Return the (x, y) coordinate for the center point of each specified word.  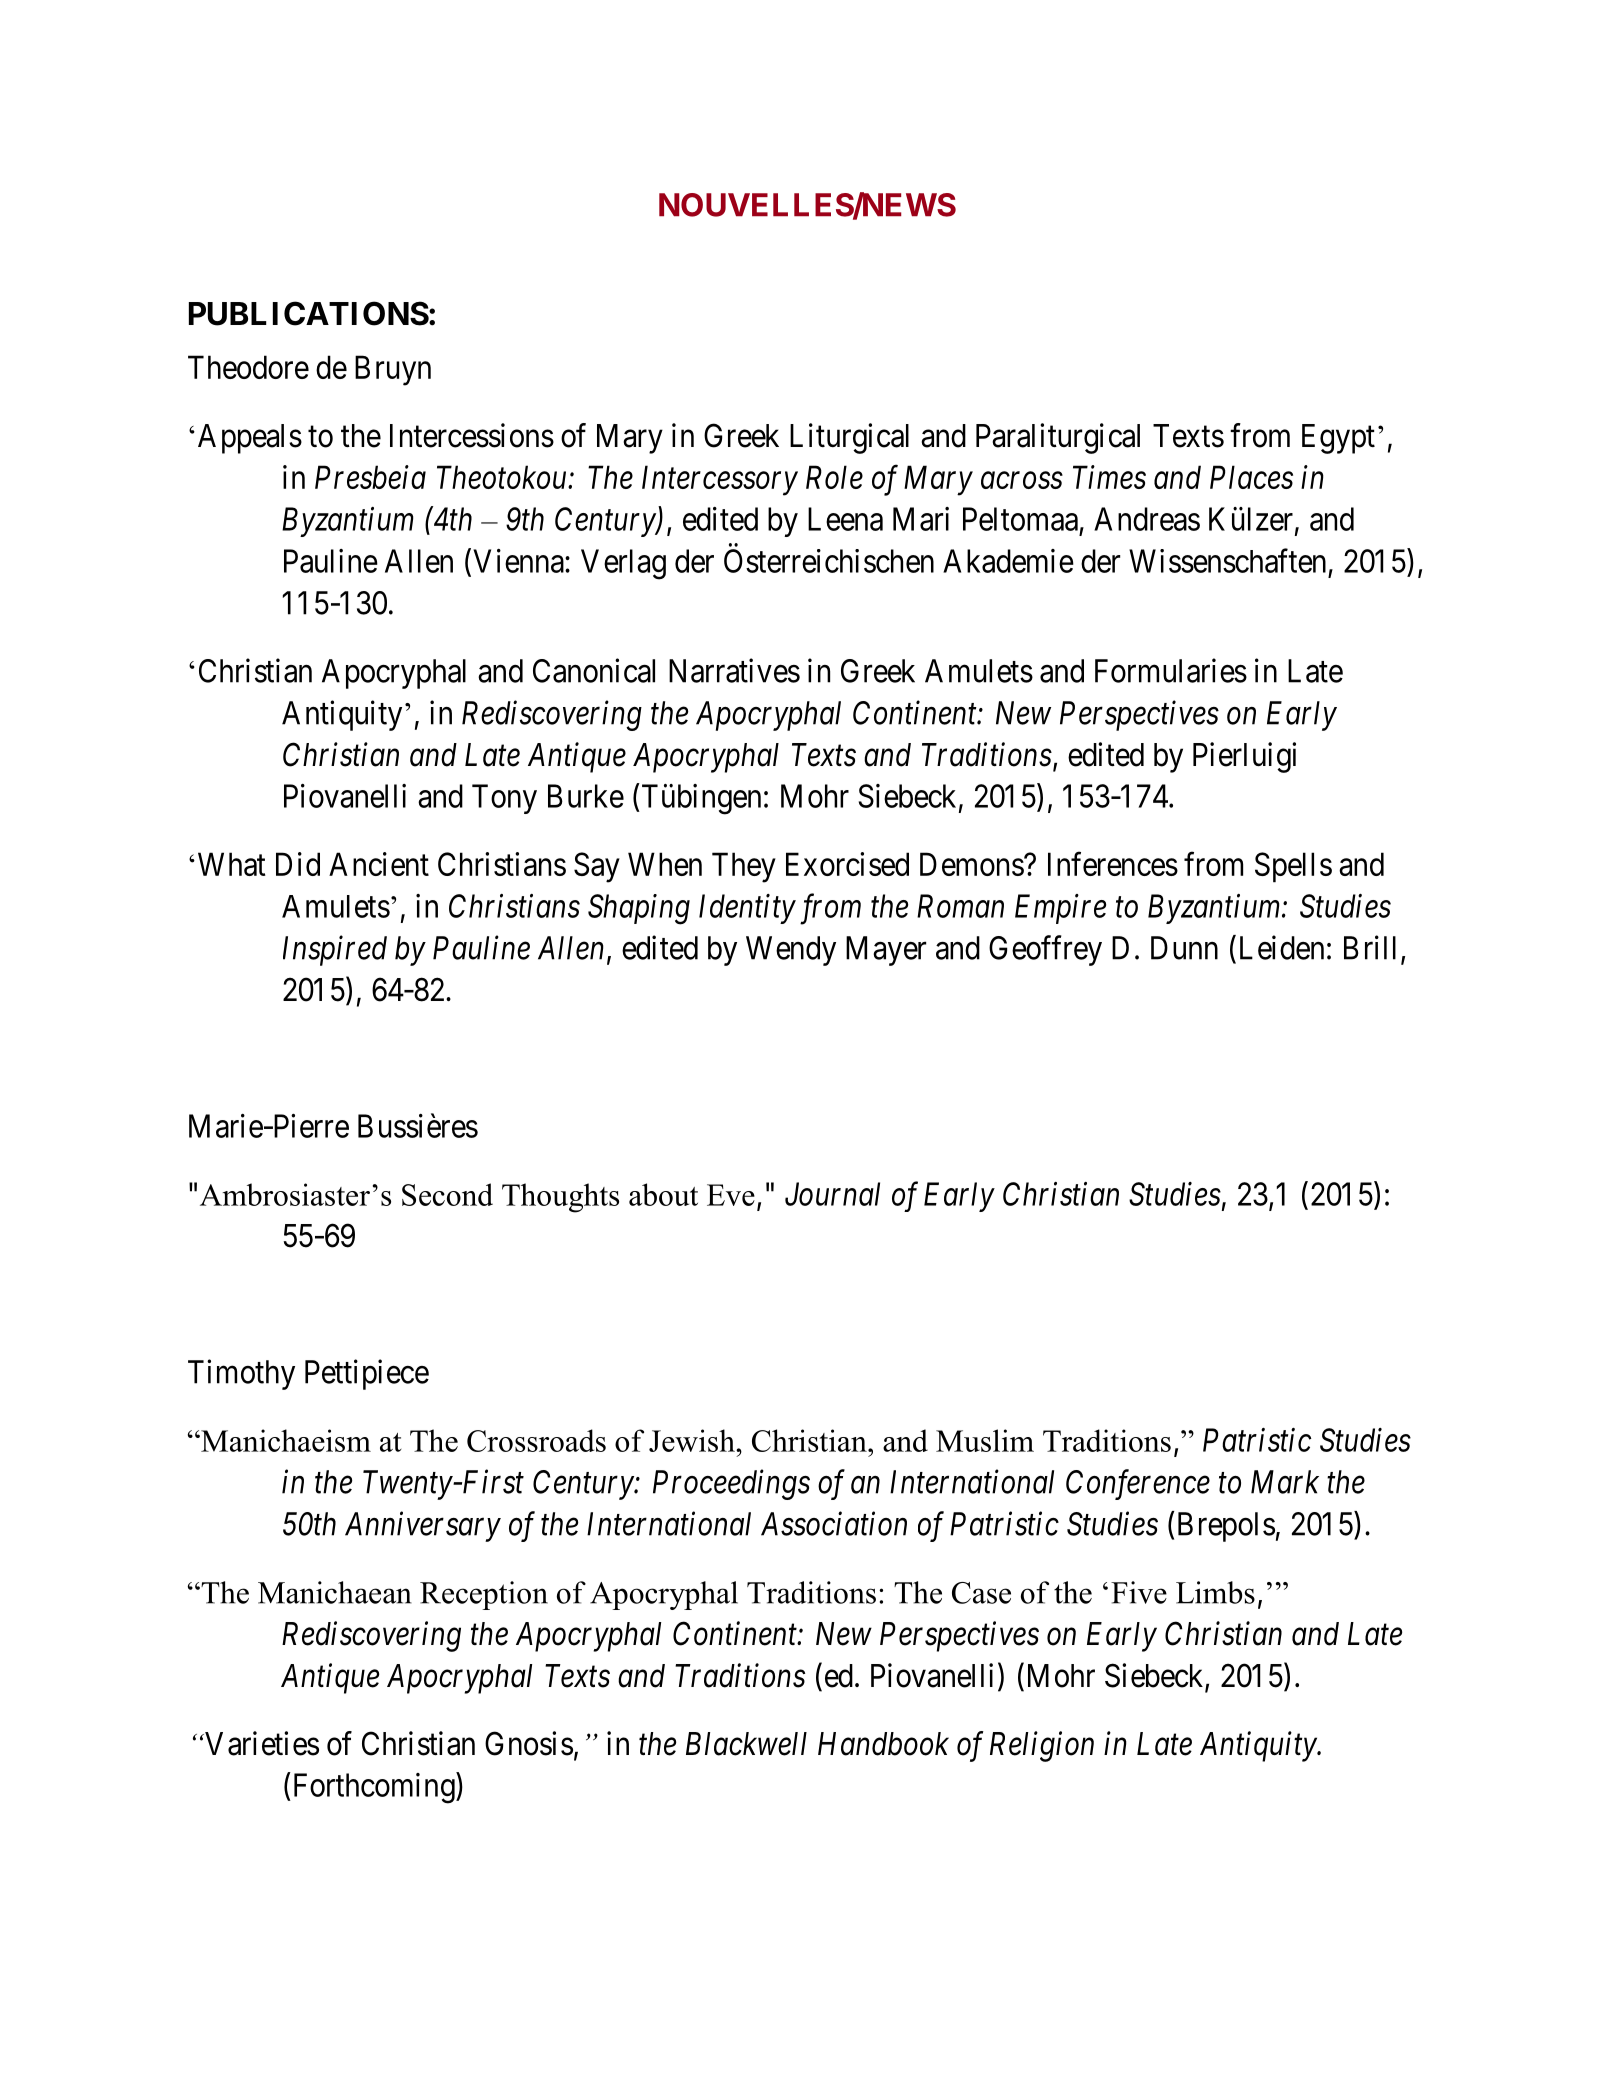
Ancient (379, 864)
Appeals (250, 439)
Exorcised (847, 864)
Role (834, 477)
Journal (832, 1194)
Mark (1285, 1482)
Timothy (241, 1374)
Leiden (1282, 947)
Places (1251, 477)
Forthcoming (373, 1788)
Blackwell (746, 1744)
